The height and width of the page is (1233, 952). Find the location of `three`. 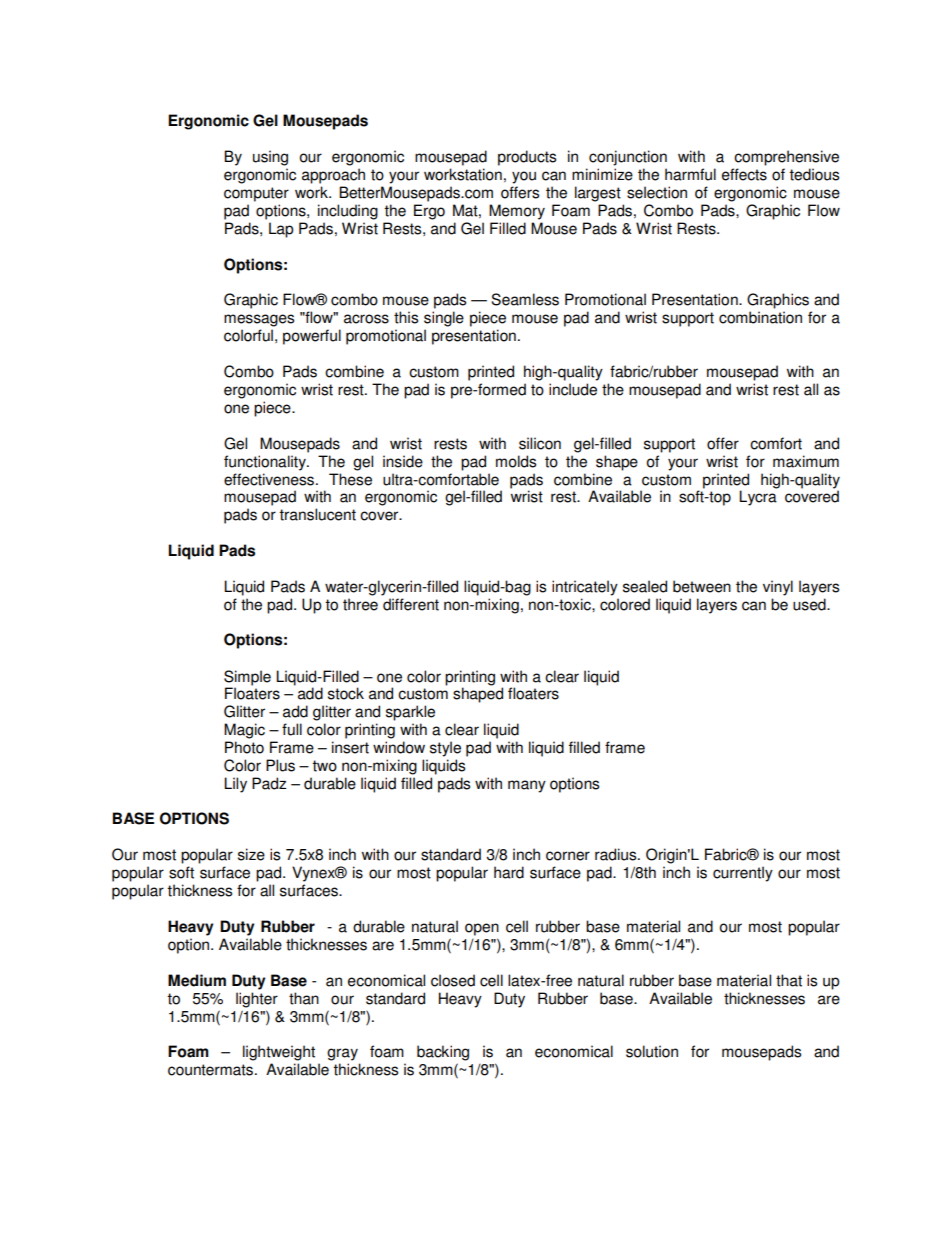

three is located at coordinates (360, 604).
